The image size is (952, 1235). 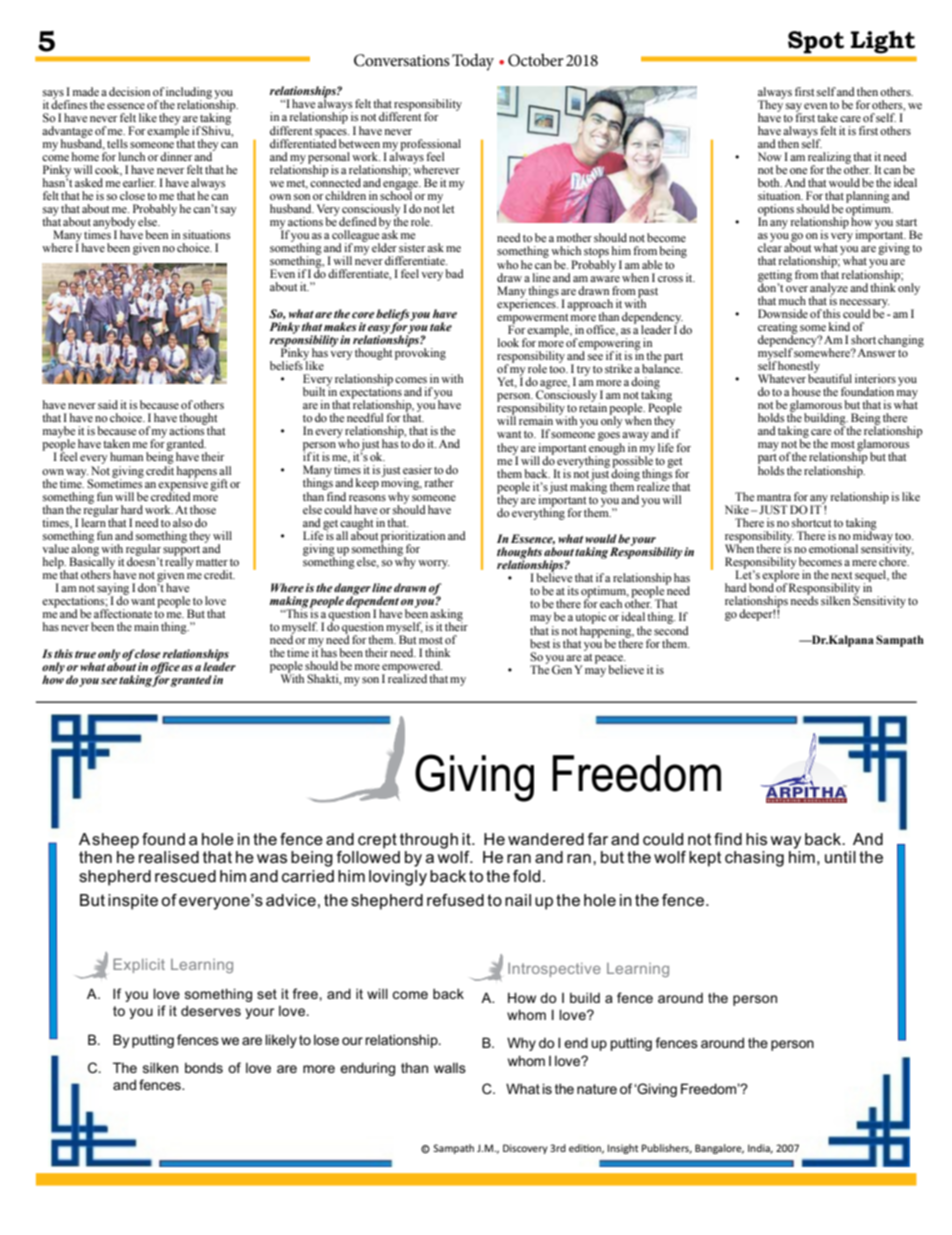 What do you see at coordinates (473, 62) in the document?
I see `Today` at bounding box center [473, 62].
